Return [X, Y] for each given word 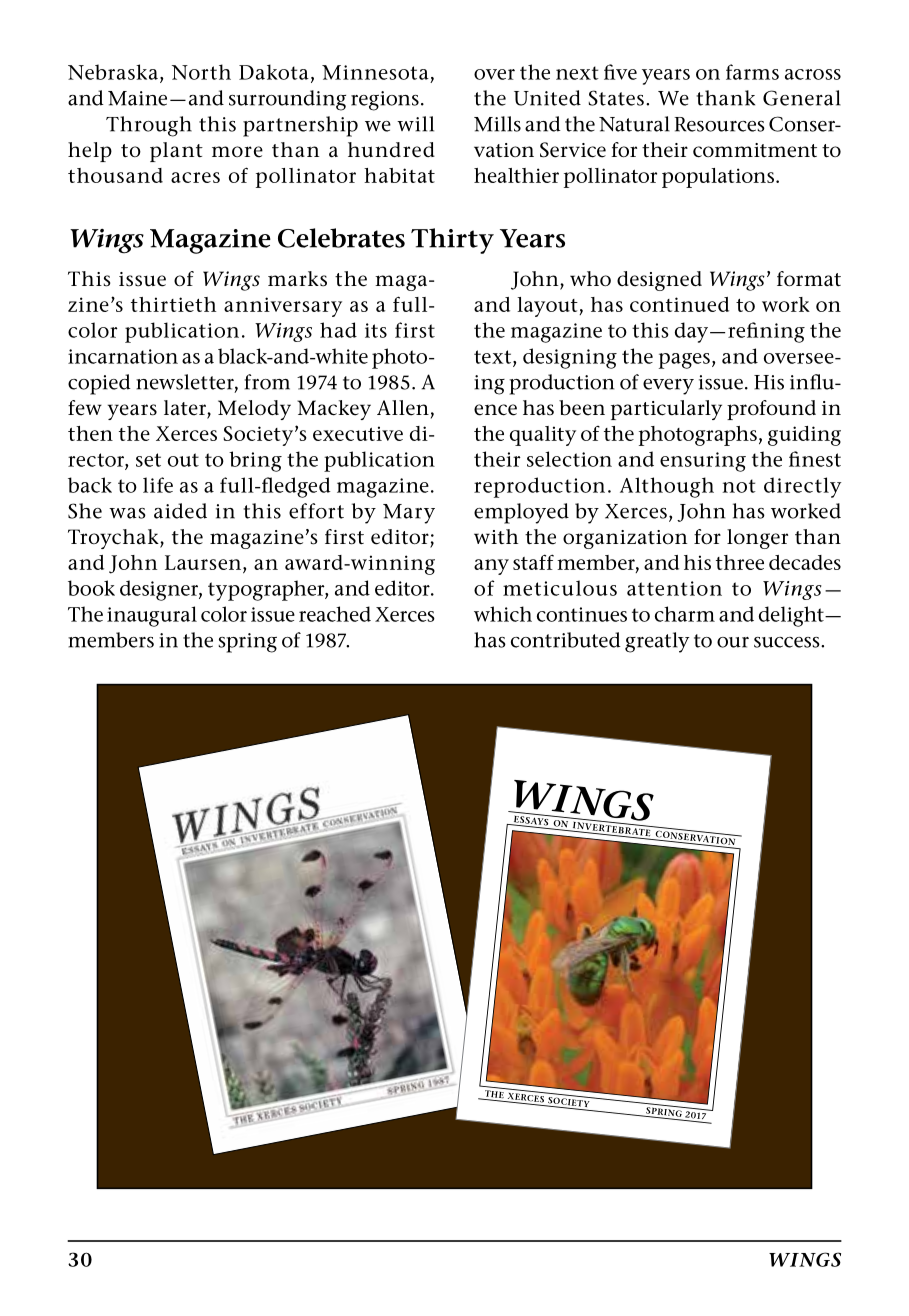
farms [752, 72]
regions [385, 101]
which [503, 614]
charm [685, 614]
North [201, 72]
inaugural [152, 616]
